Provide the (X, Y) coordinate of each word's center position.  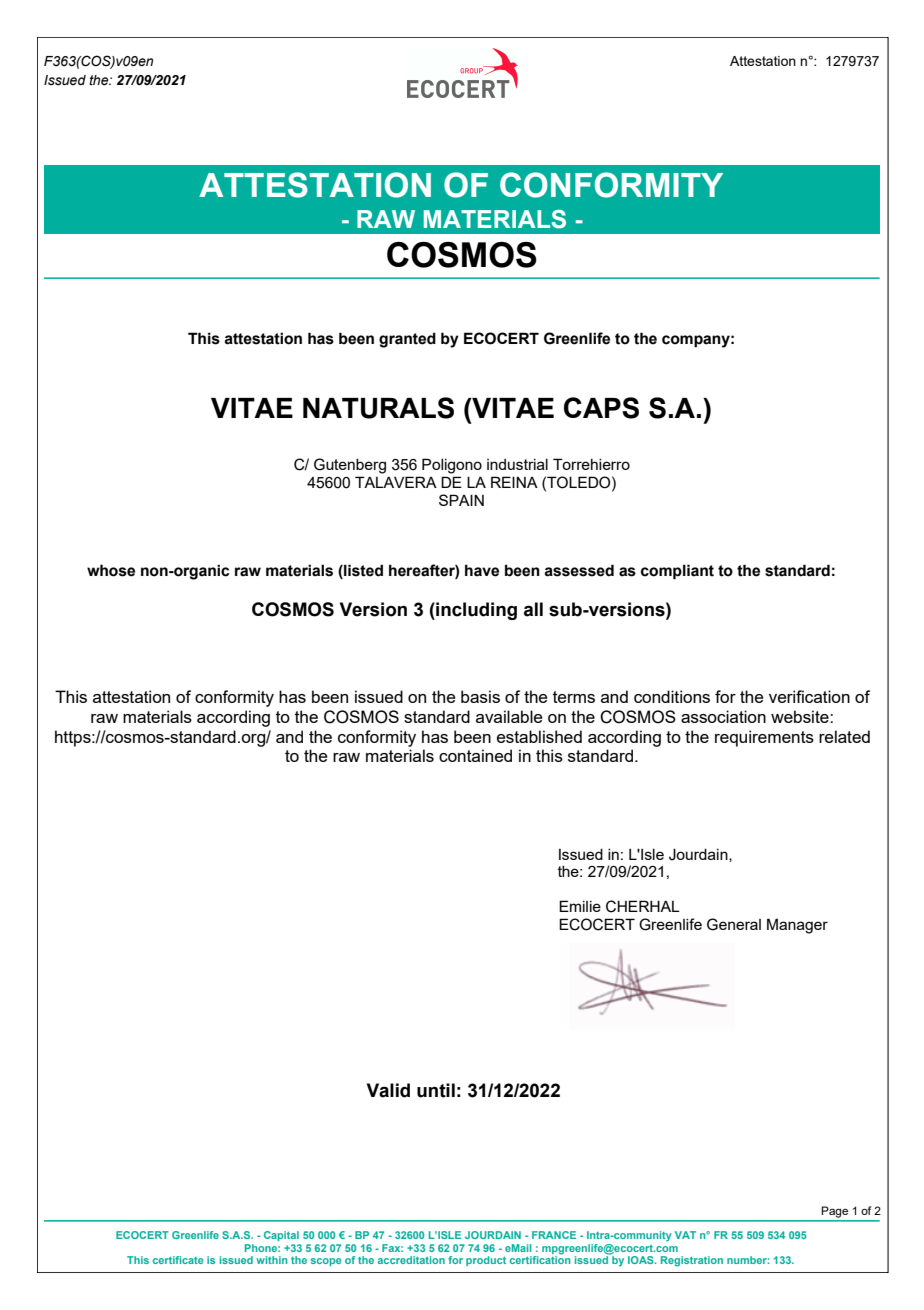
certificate (178, 1260)
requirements (764, 738)
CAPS (601, 408)
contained (475, 755)
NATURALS (378, 408)
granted (407, 340)
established (539, 736)
